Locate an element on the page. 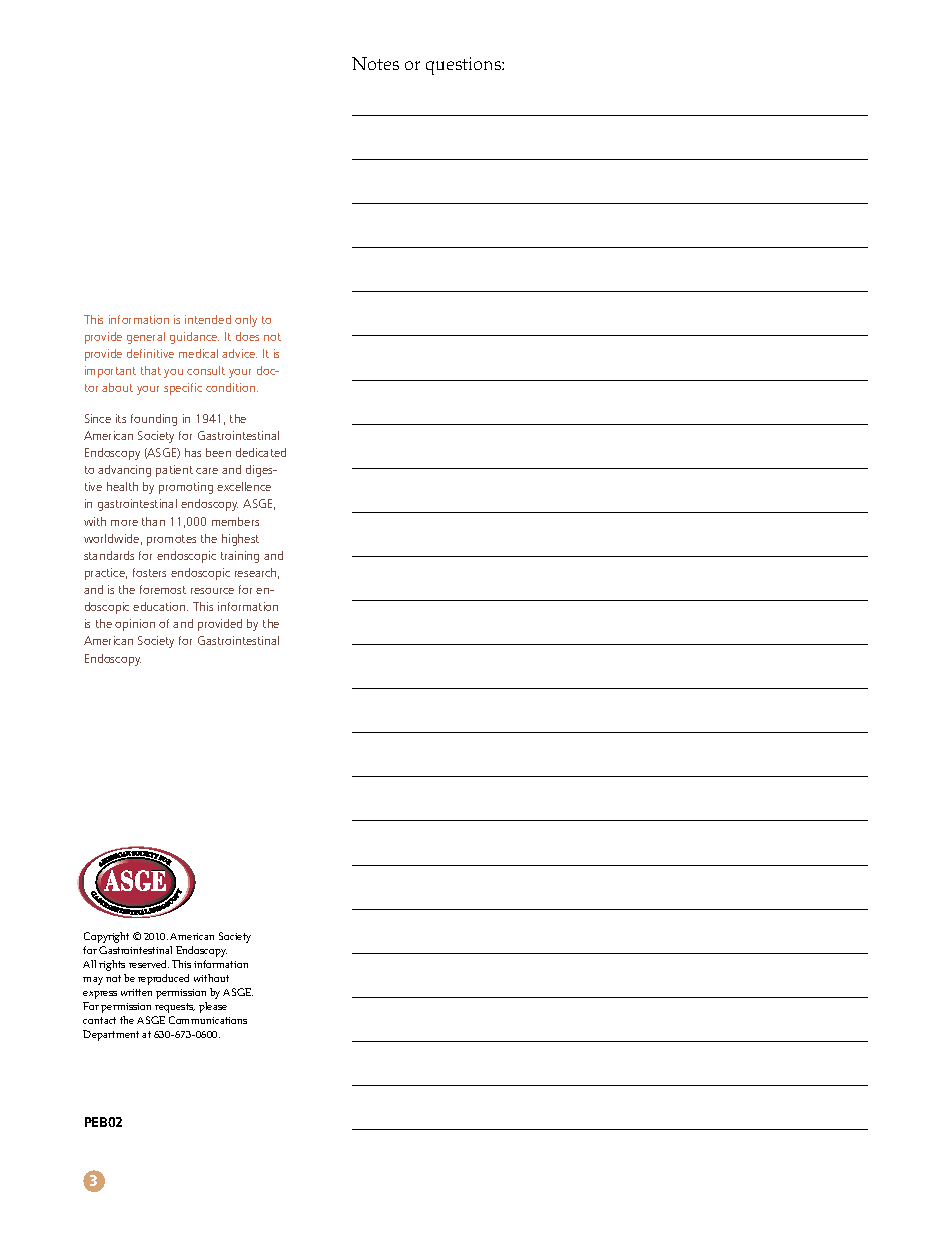 The image size is (952, 1233). resource is located at coordinates (212, 591).
